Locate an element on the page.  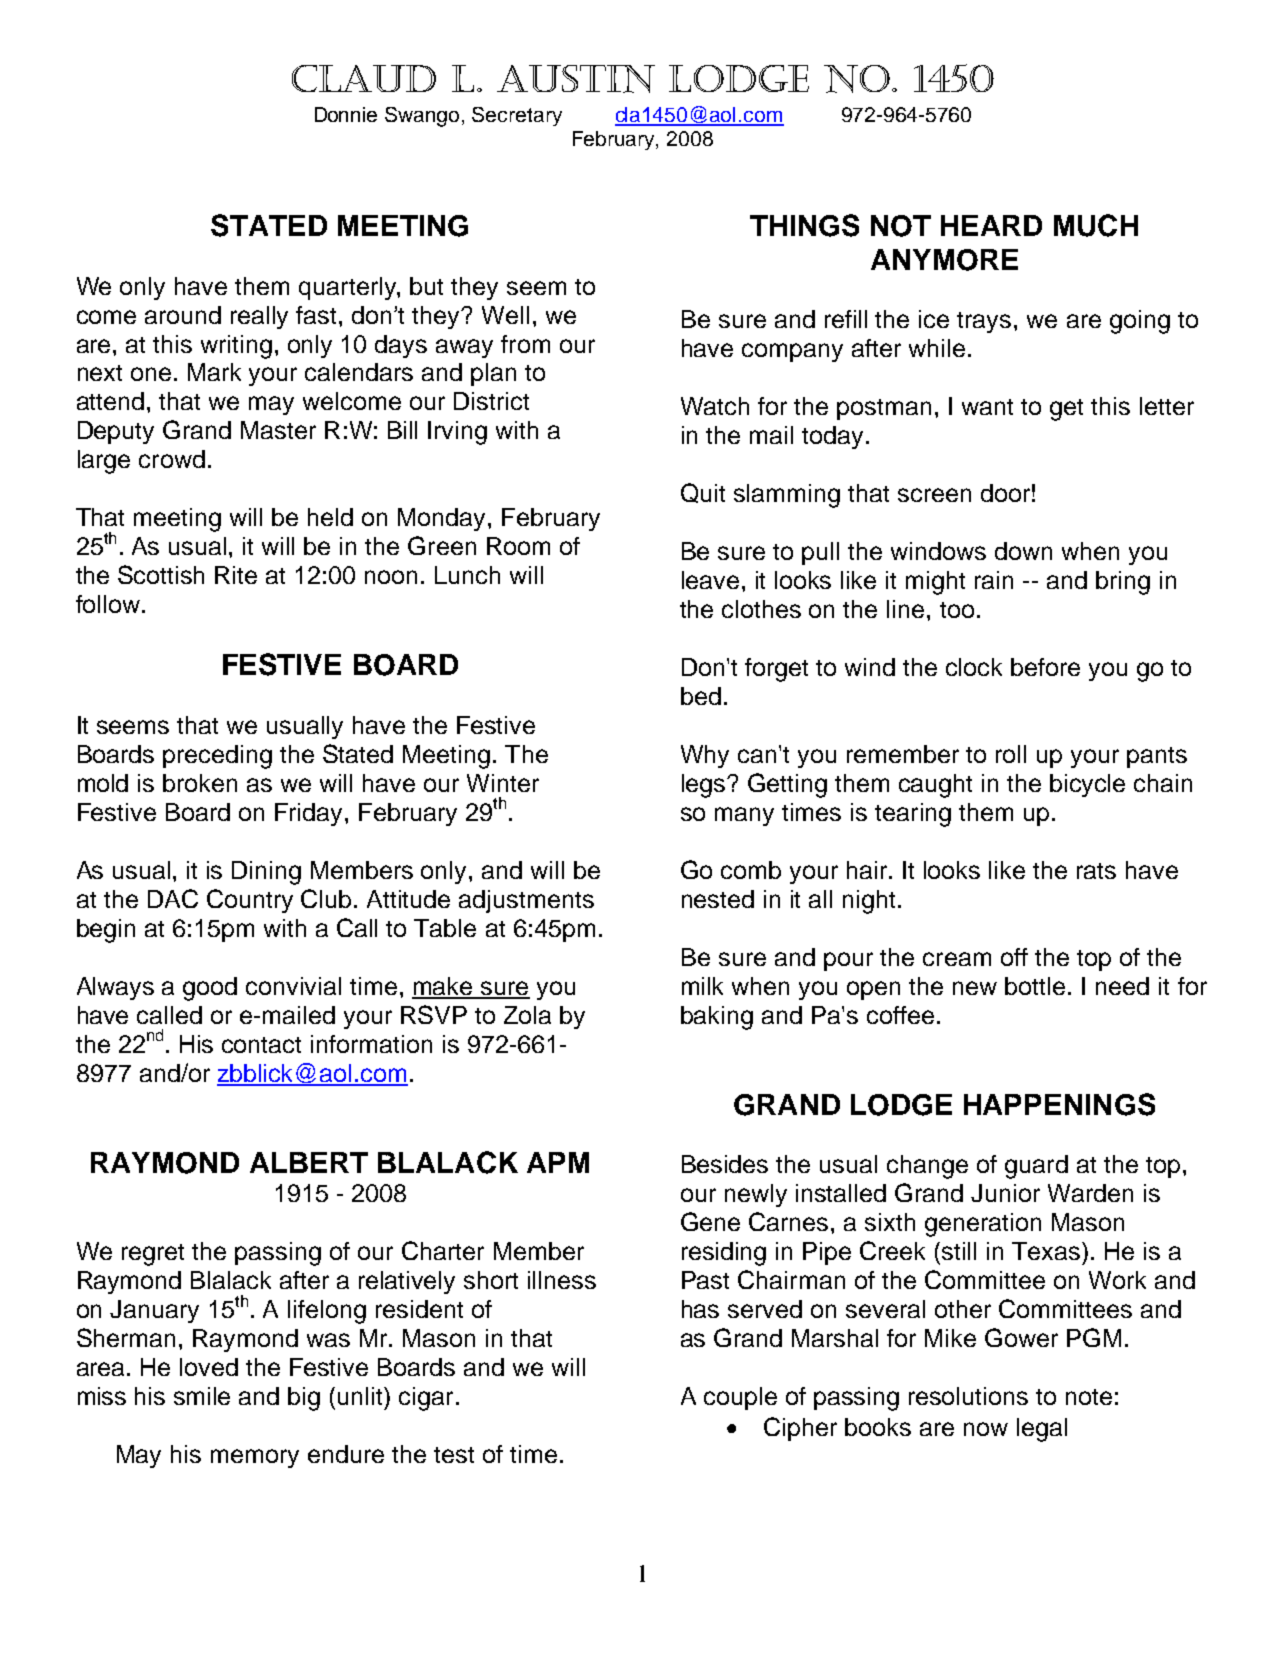
smile is located at coordinates (202, 1396).
